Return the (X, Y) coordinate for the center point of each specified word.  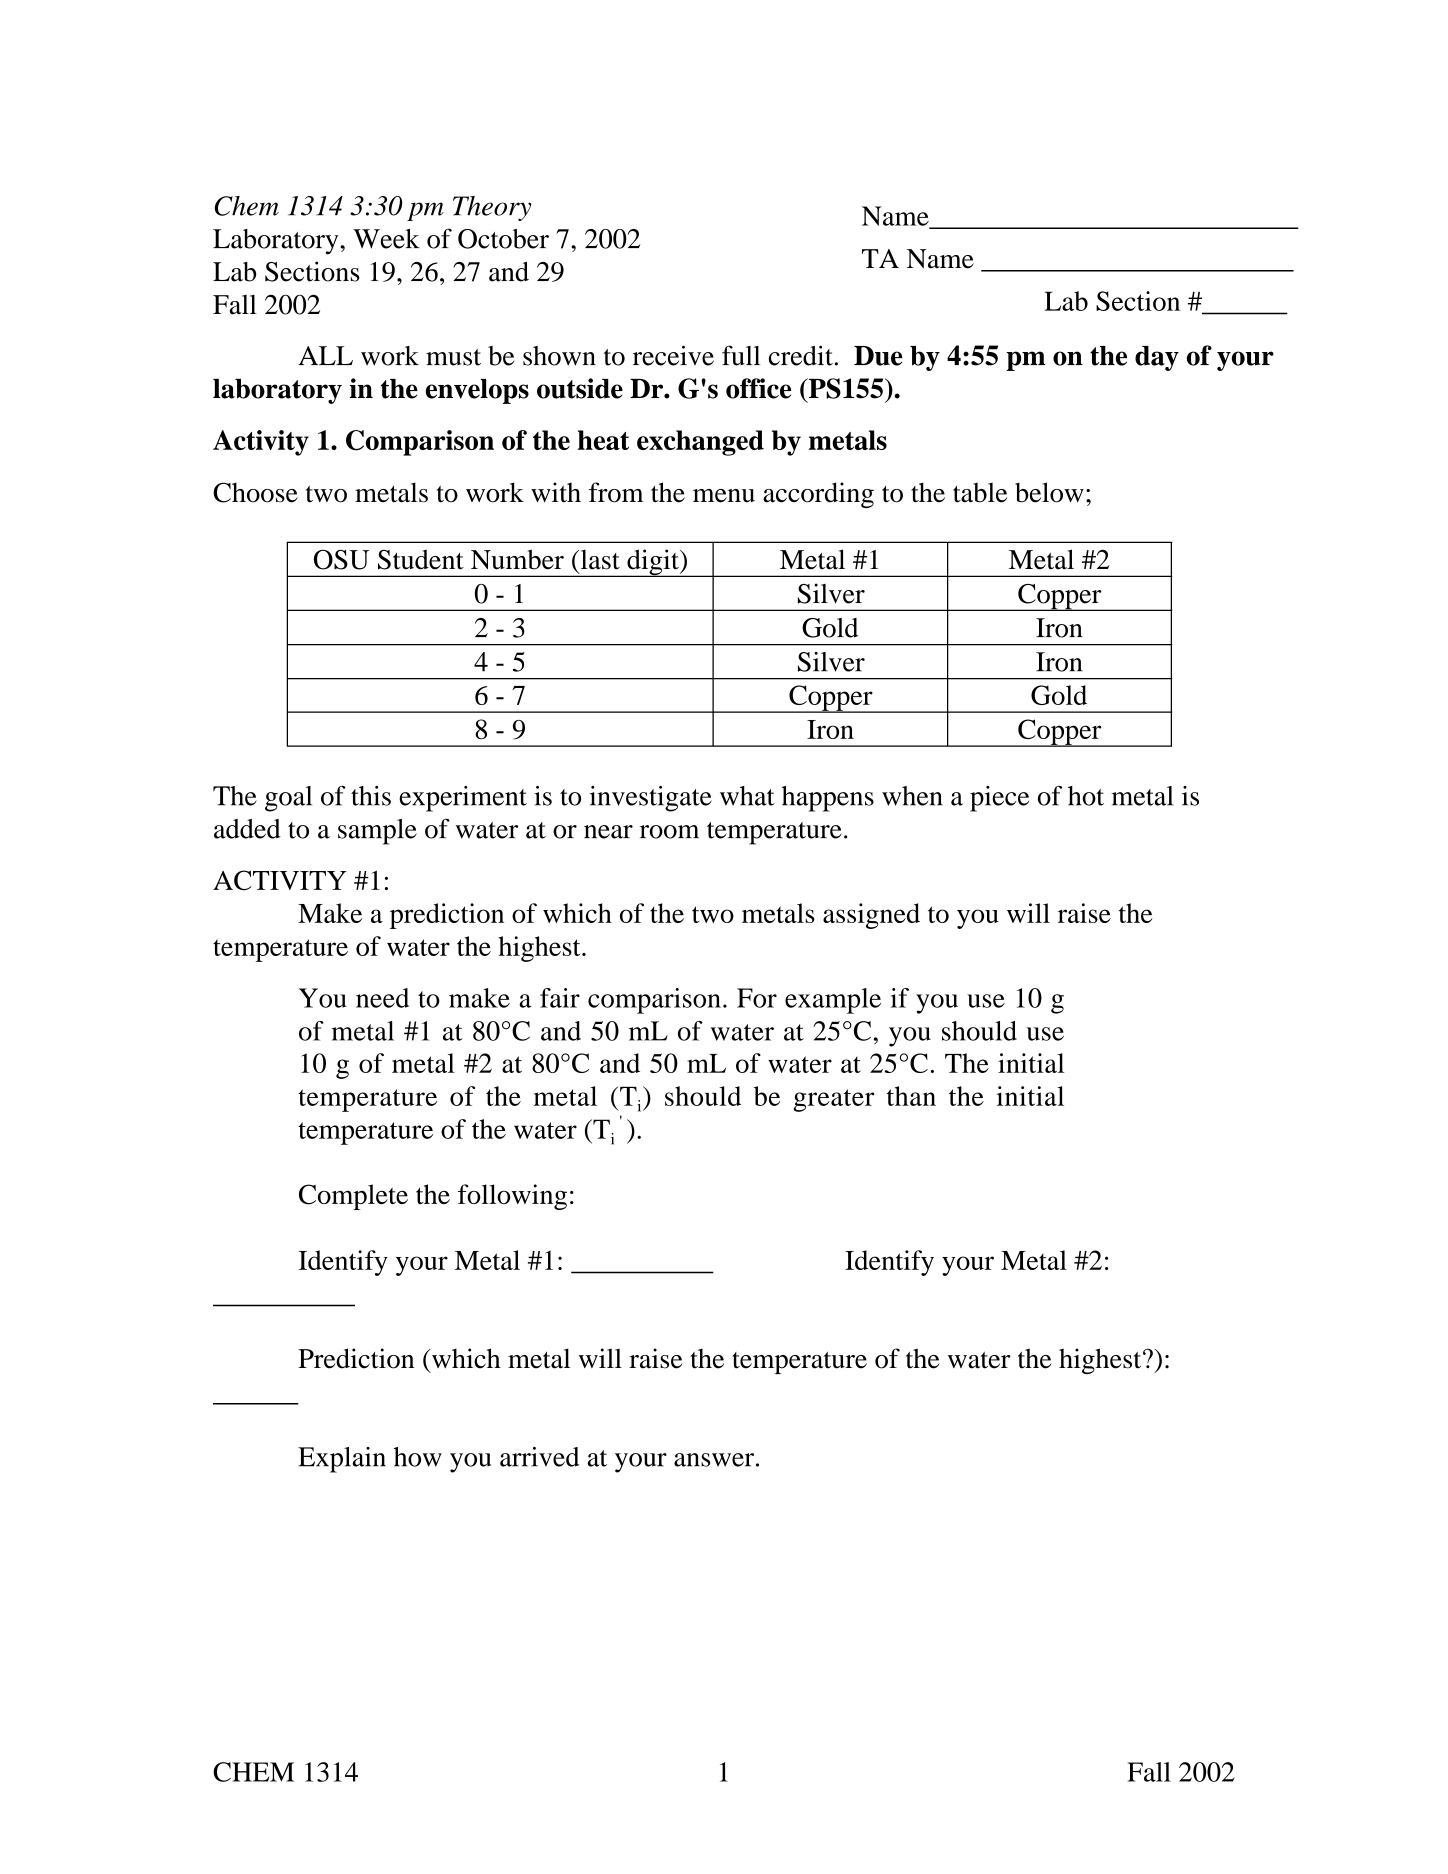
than (911, 1096)
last (599, 560)
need (382, 998)
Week (386, 239)
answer (714, 1460)
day (1157, 358)
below (1049, 492)
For (757, 998)
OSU (341, 559)
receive (673, 355)
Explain (342, 1460)
